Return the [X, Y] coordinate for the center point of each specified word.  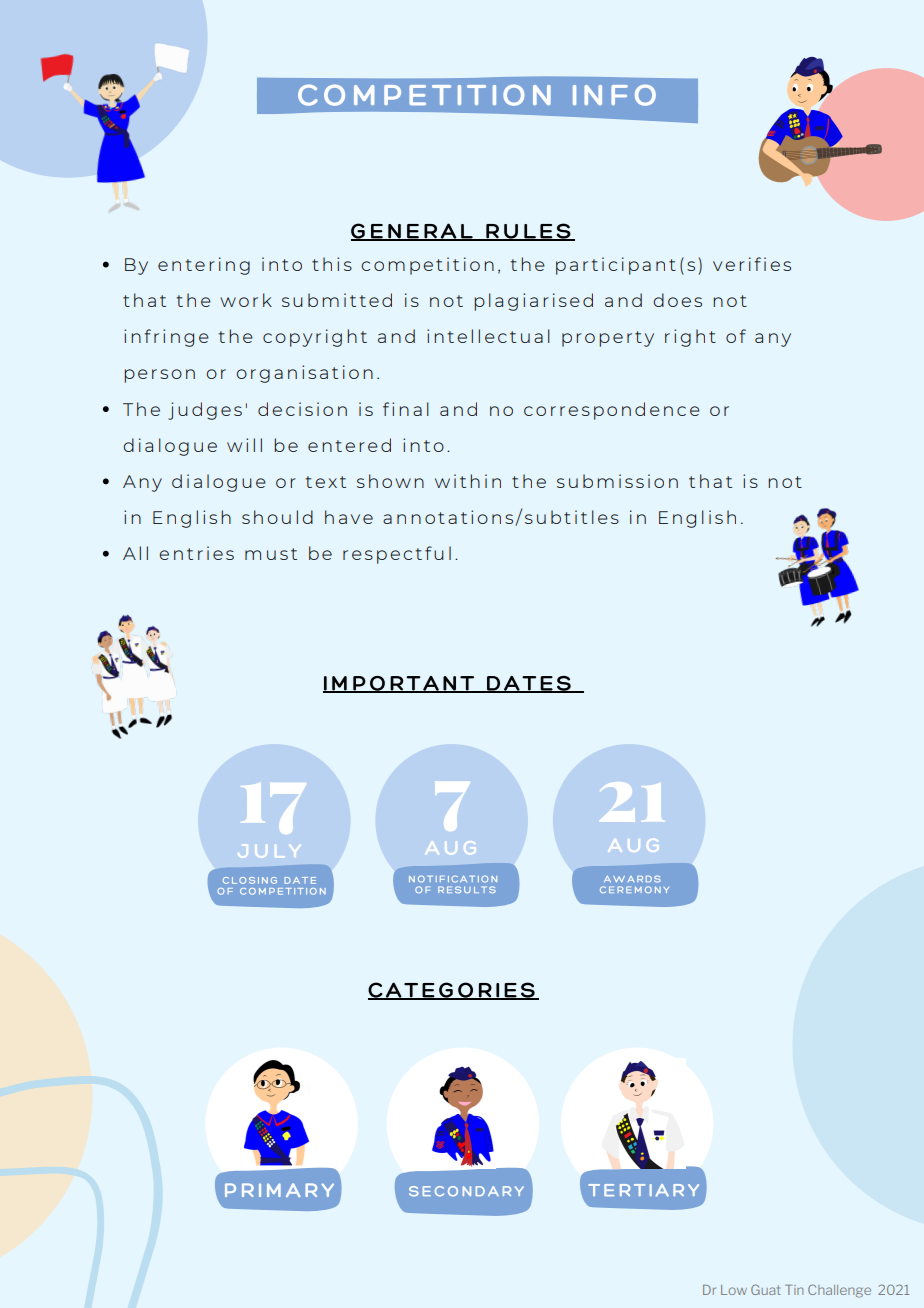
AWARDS [632, 879]
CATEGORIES [452, 991]
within [468, 481]
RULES [528, 232]
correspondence [612, 411]
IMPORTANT [400, 684]
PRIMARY [279, 1190]
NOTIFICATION [453, 879]
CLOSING [250, 880]
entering [204, 266]
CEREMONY [634, 889]
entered [349, 445]
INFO [614, 95]
